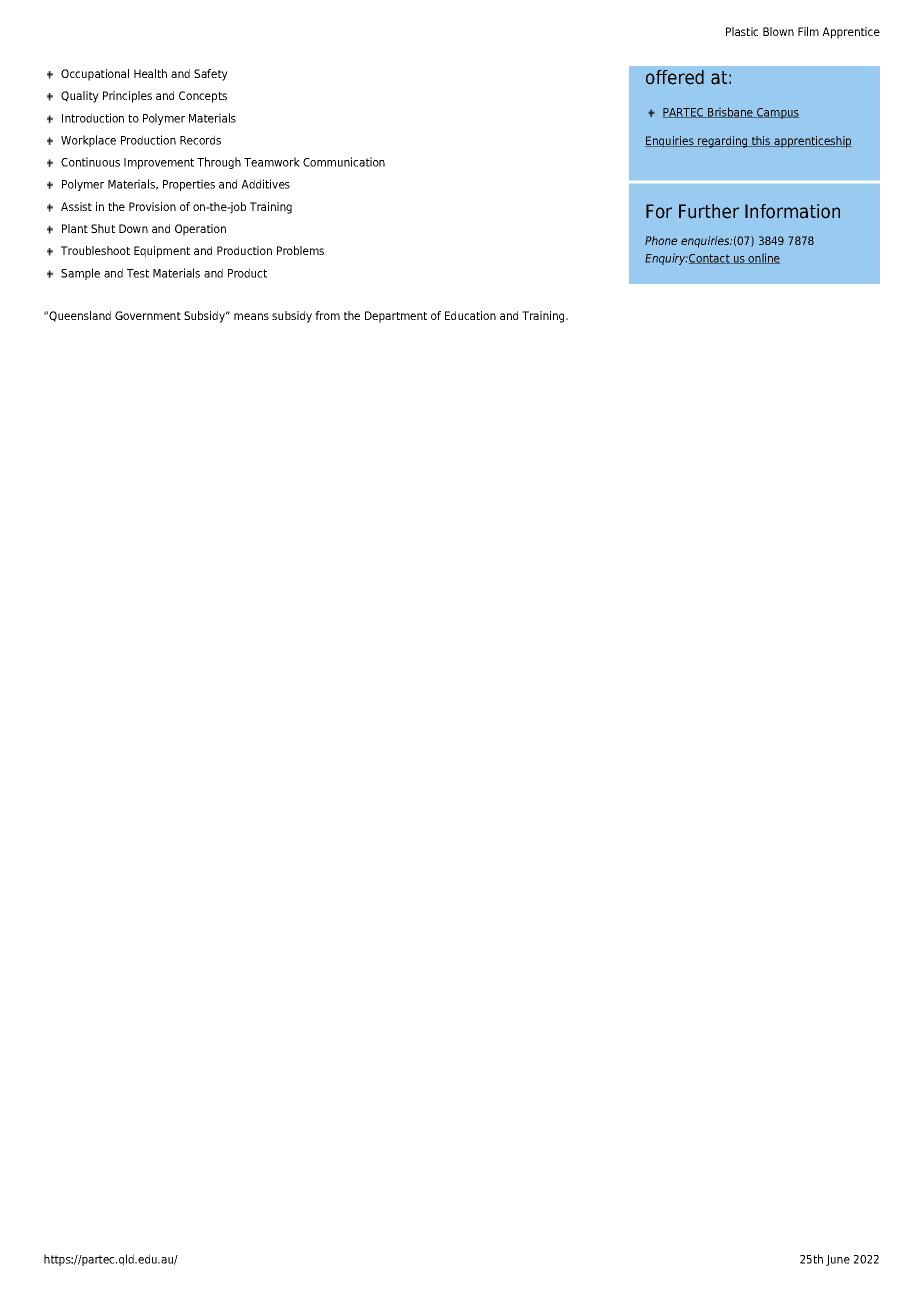  What do you see at coordinates (838, 1260) in the screenshot?
I see `June` at bounding box center [838, 1260].
